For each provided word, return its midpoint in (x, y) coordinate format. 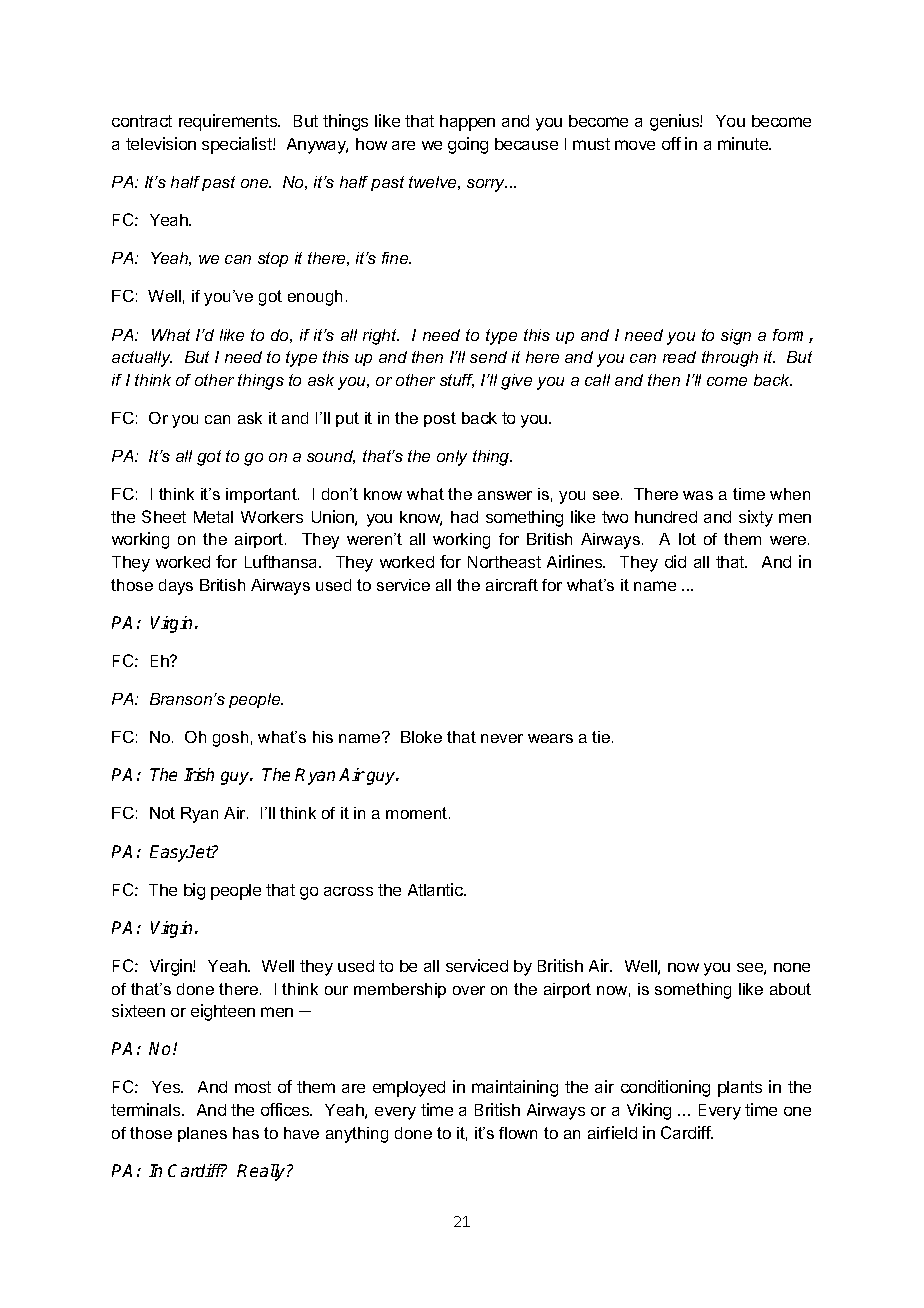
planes (202, 1134)
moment (418, 813)
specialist (238, 145)
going (468, 145)
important (262, 495)
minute (744, 143)
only (452, 458)
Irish (199, 774)
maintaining (515, 1088)
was (698, 495)
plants (740, 1089)
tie (602, 737)
